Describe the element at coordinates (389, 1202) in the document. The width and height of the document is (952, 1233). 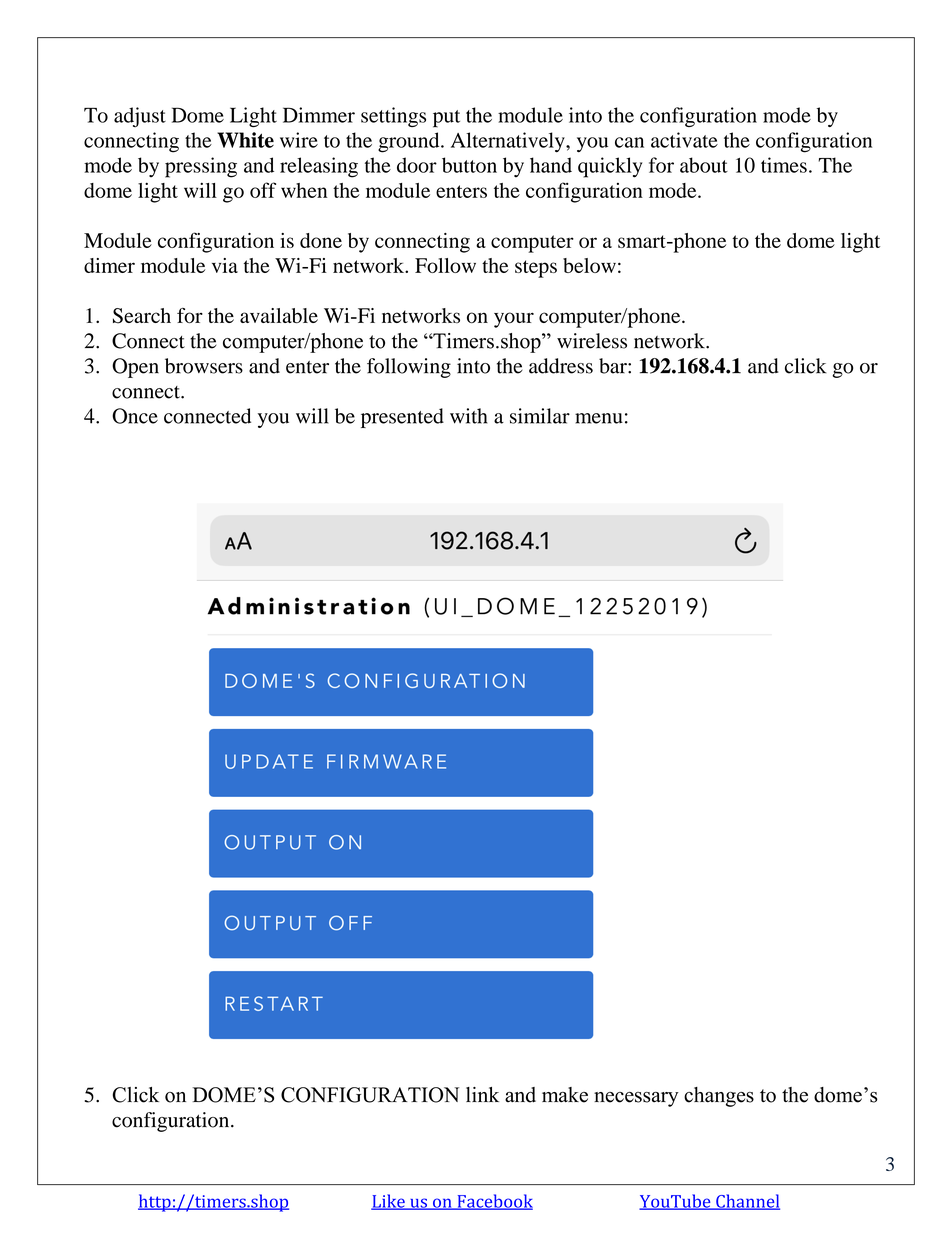
I see `Like` at that location.
